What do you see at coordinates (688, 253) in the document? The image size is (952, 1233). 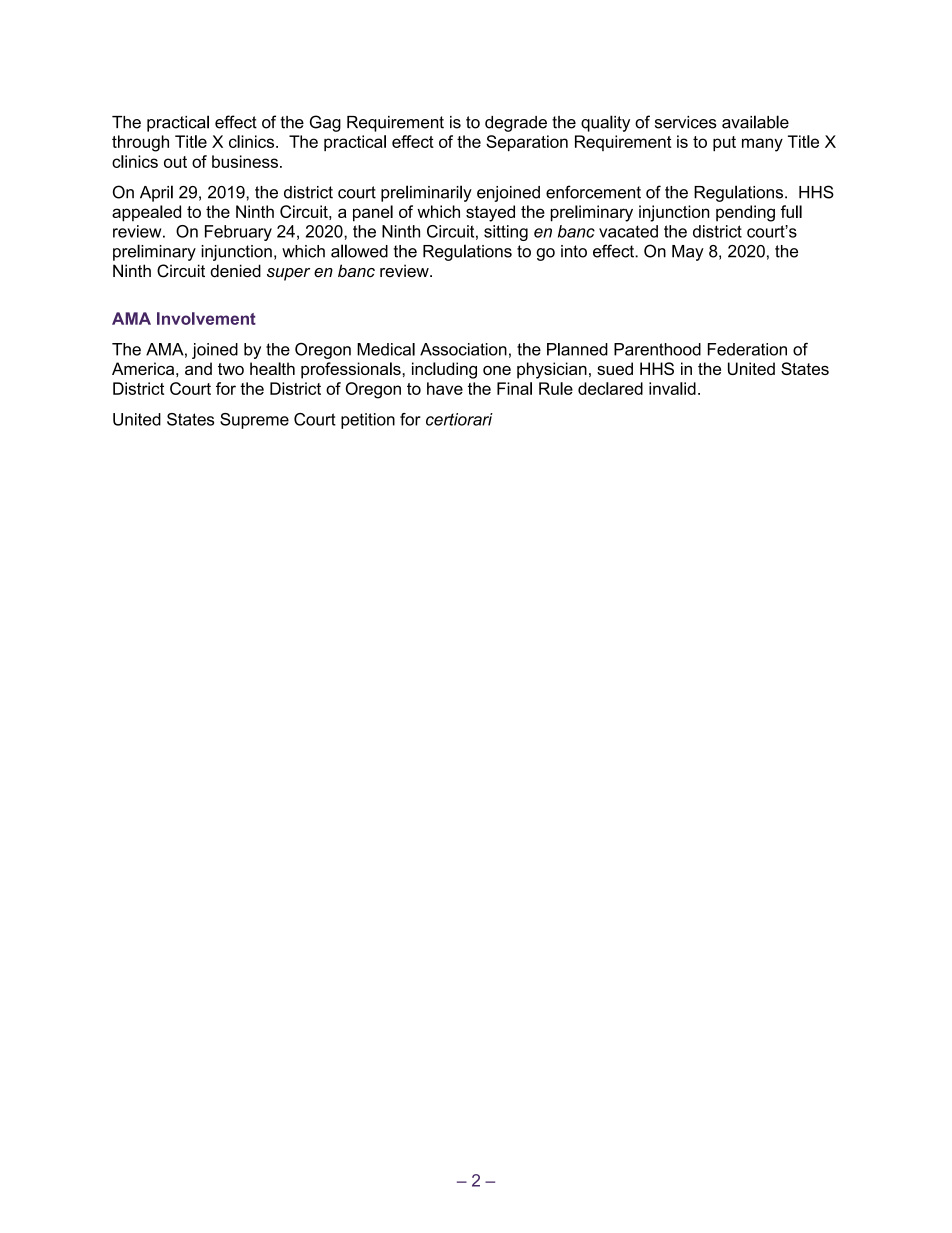 I see `May` at bounding box center [688, 253].
